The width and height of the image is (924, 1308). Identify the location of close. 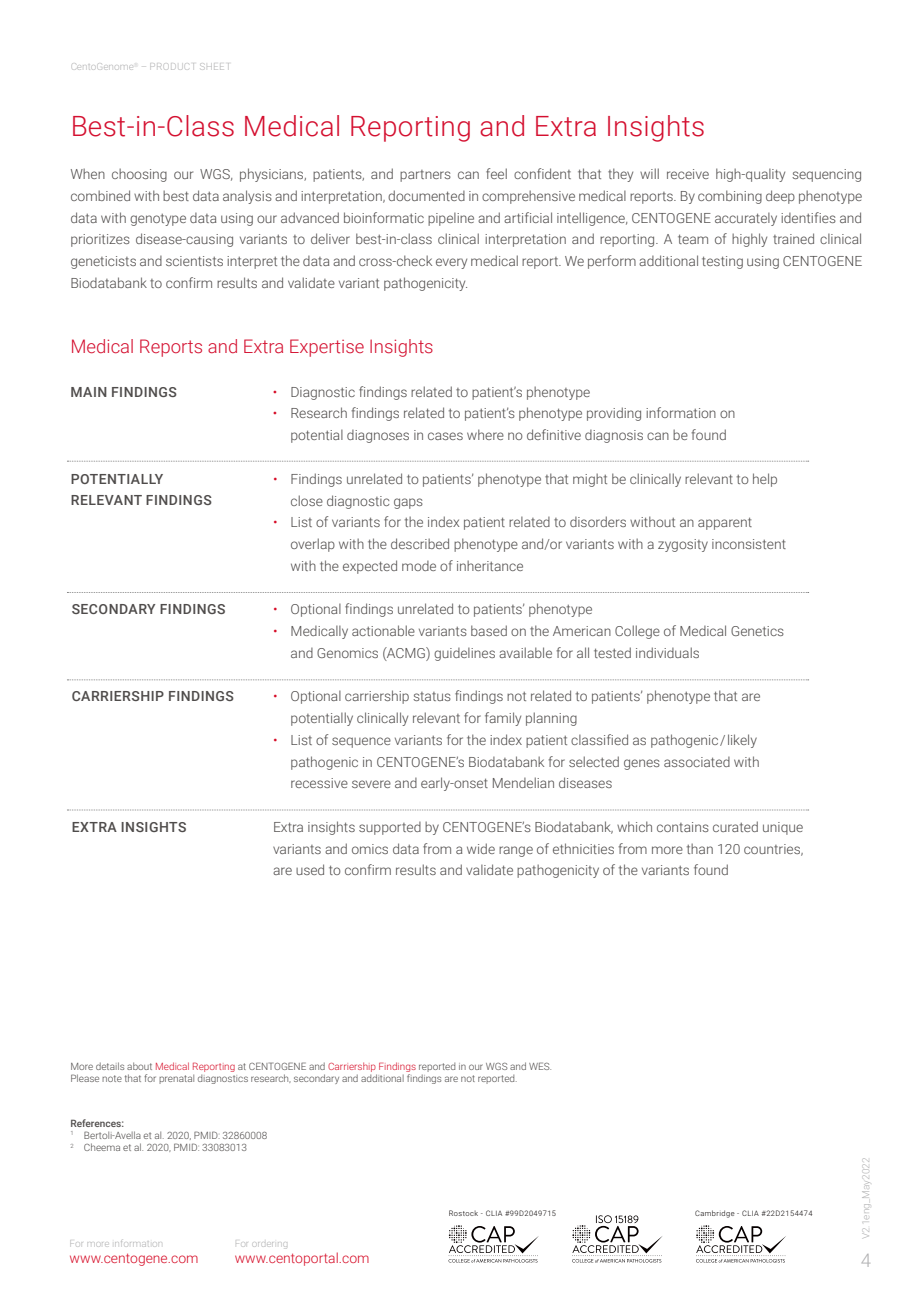
(307, 500).
